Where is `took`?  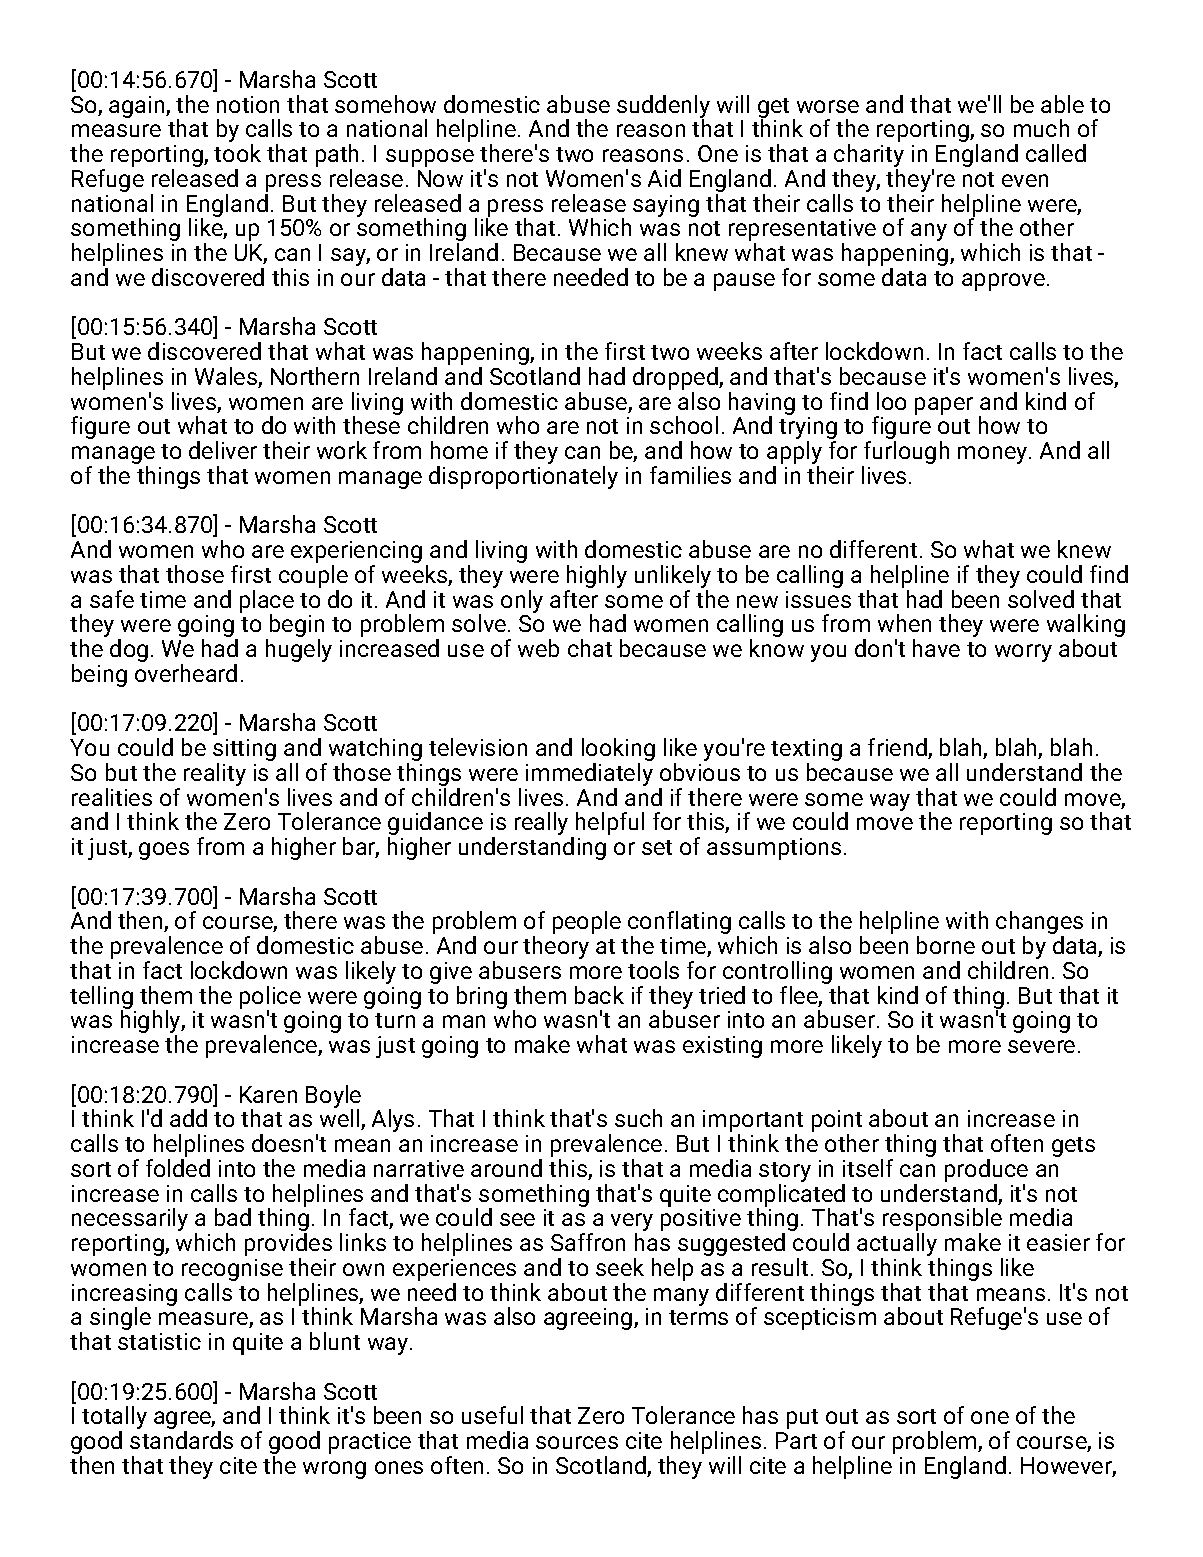 took is located at coordinates (237, 153).
